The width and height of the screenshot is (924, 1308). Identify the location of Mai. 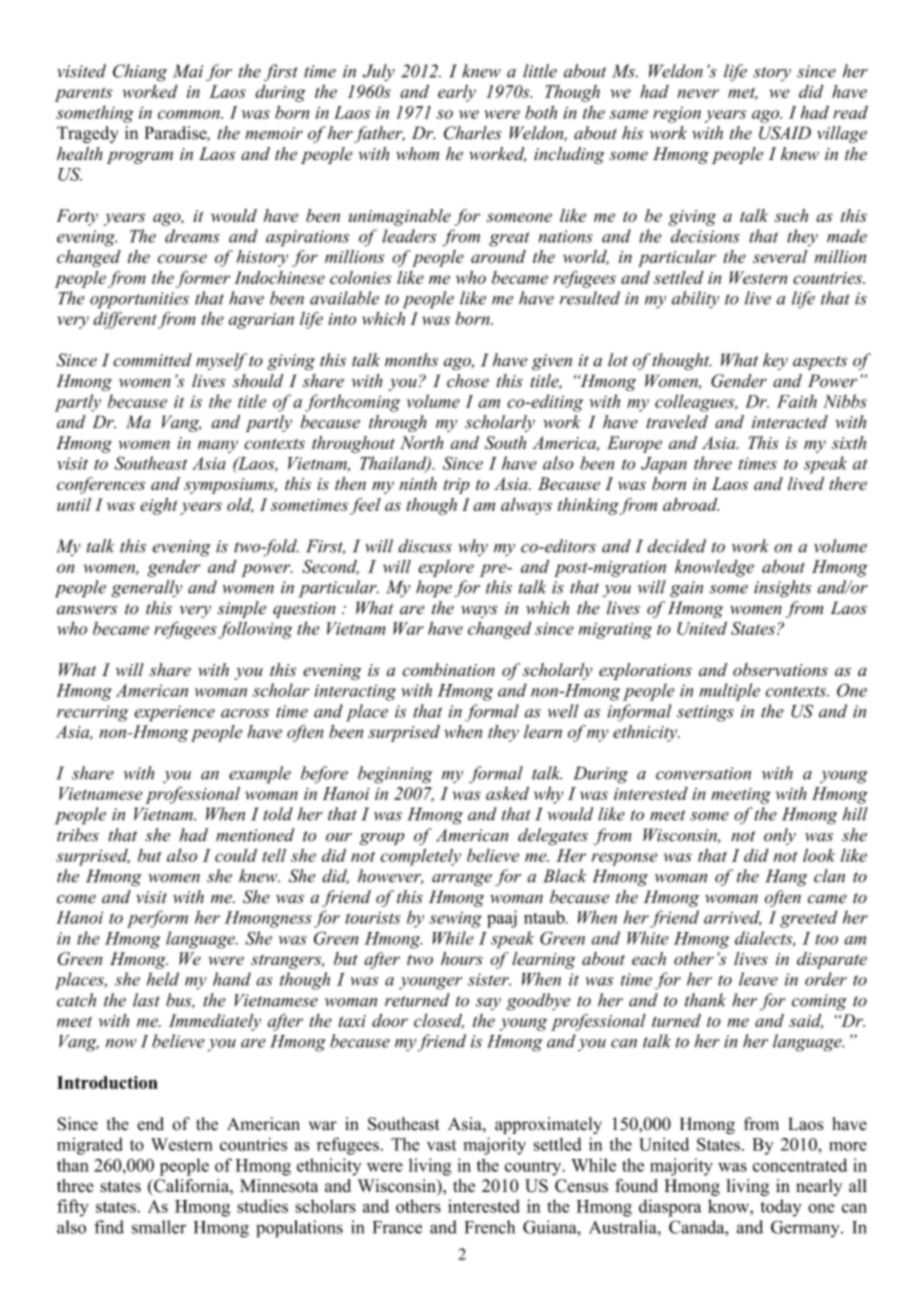
(188, 71).
